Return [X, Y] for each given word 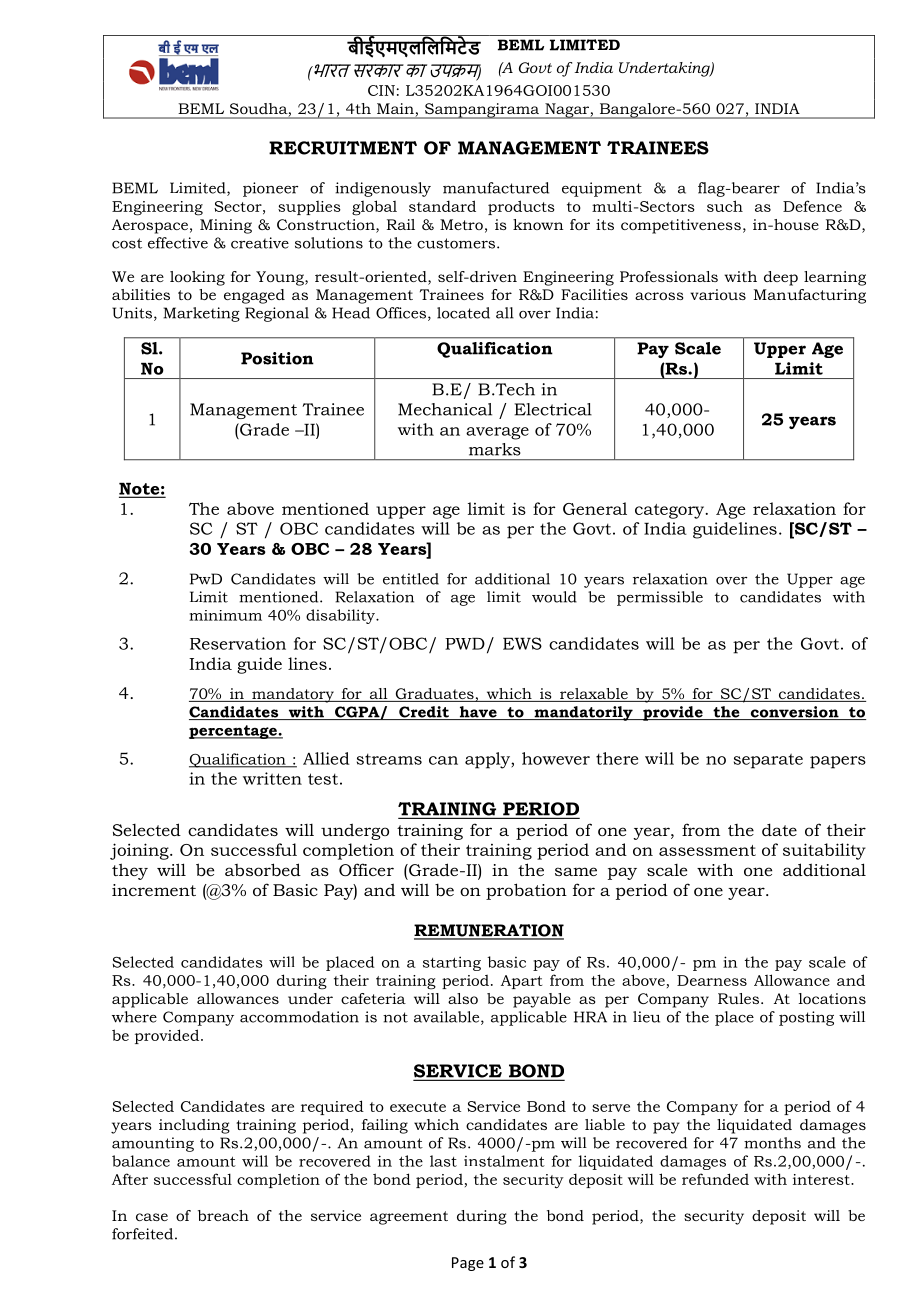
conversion [794, 713]
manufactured [496, 188]
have [478, 713]
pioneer [270, 189]
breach [223, 1215]
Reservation [238, 643]
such [725, 206]
